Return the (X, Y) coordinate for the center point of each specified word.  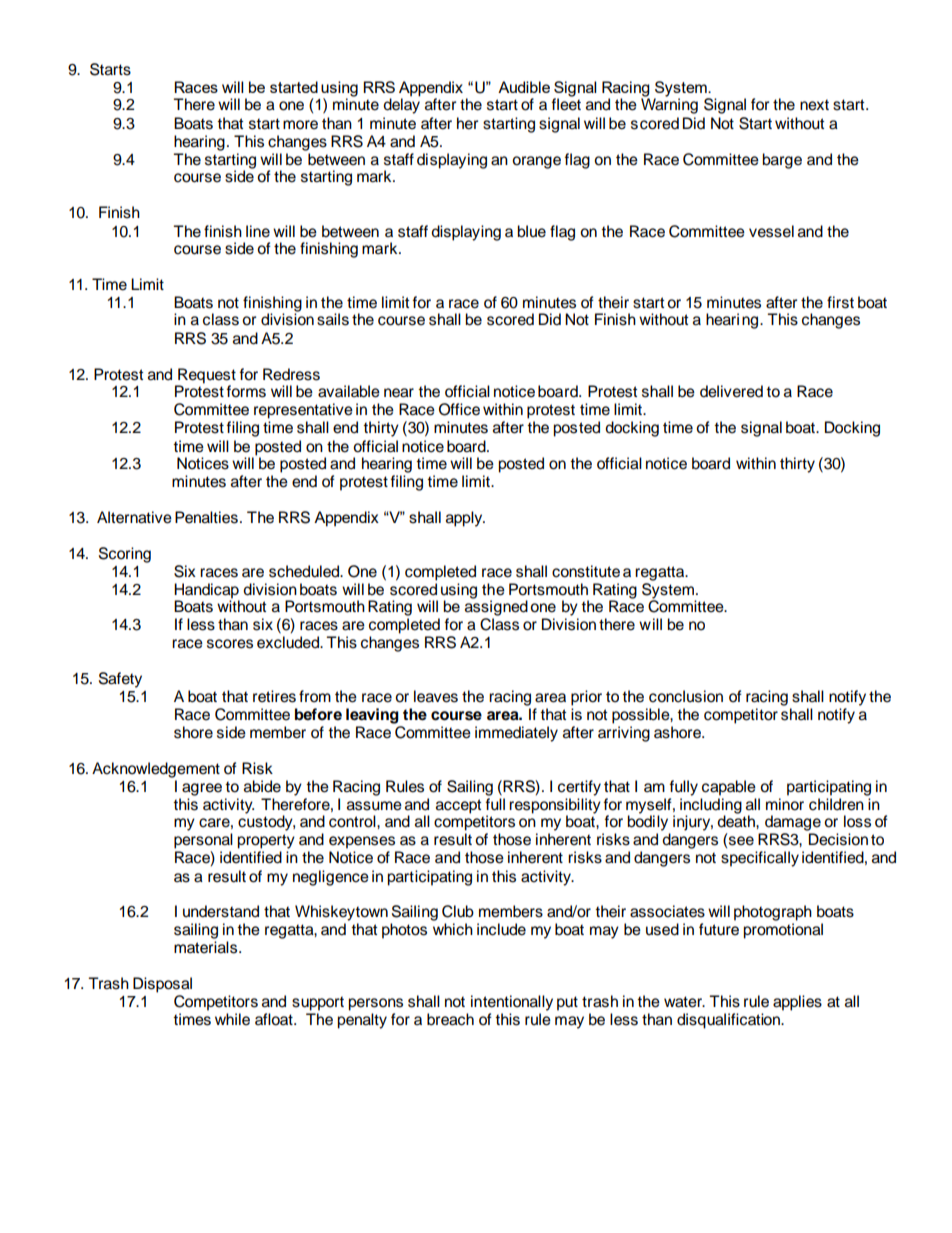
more (300, 125)
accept (459, 806)
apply (465, 519)
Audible (524, 87)
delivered (731, 391)
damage (793, 823)
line (258, 231)
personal (203, 841)
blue (531, 231)
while (232, 1019)
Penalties (206, 517)
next (814, 105)
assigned (496, 607)
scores (230, 644)
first (840, 302)
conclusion (686, 696)
